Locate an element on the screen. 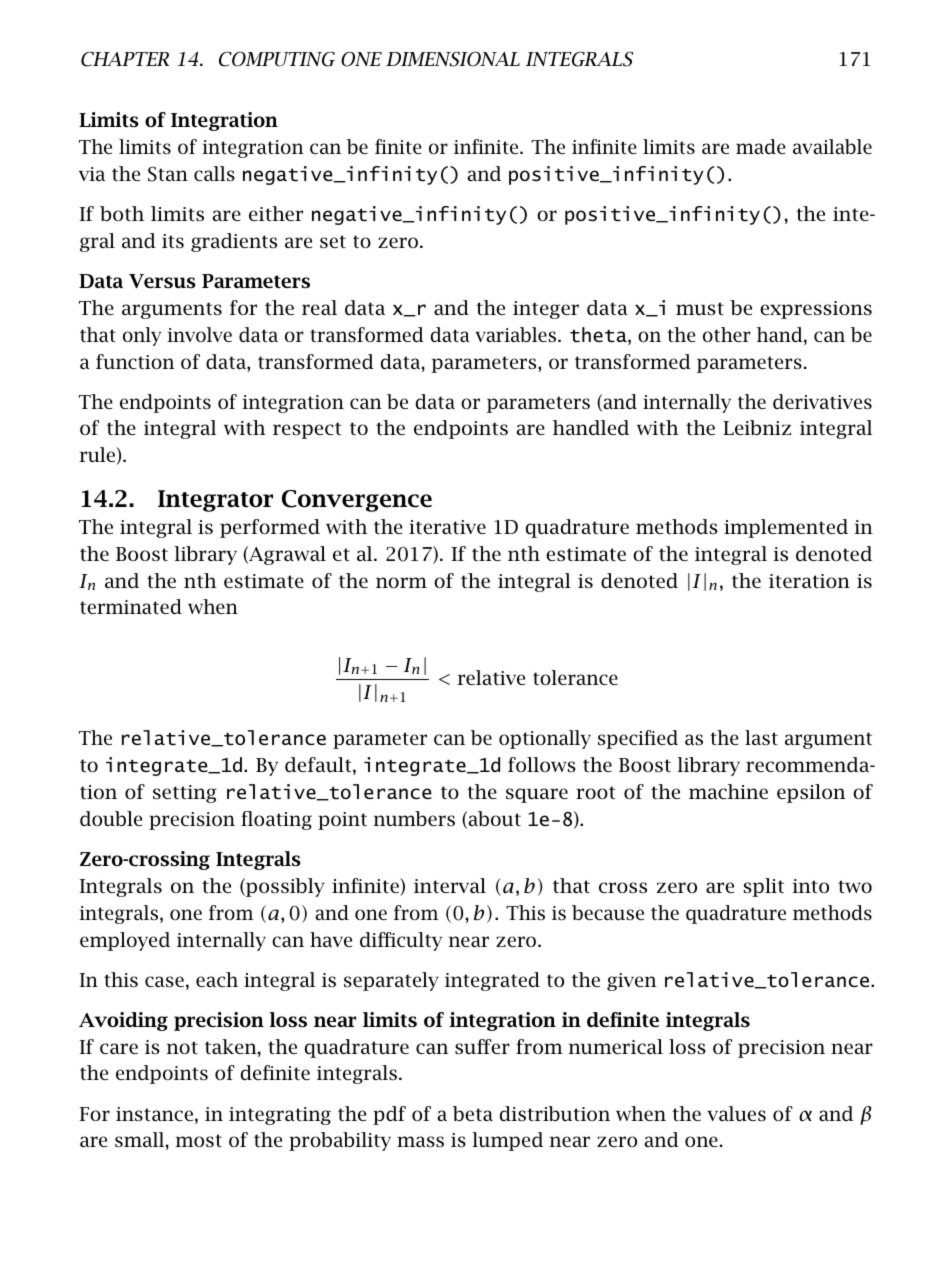 Image resolution: width=952 pixels, height=1270 pixels. most is located at coordinates (198, 1141).
